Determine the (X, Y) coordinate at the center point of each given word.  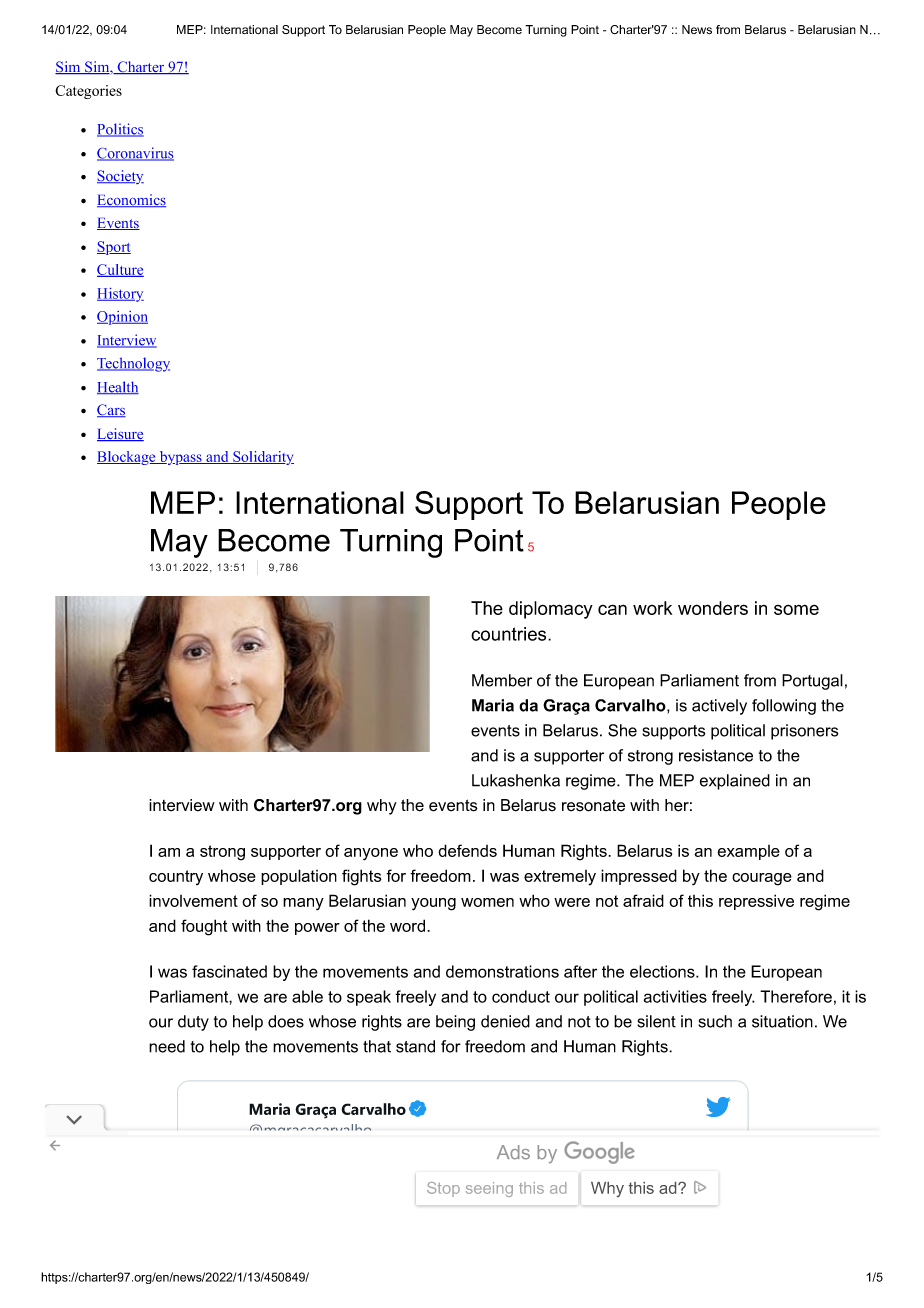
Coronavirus (135, 154)
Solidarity (262, 458)
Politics (120, 130)
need (167, 1046)
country (176, 877)
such (715, 1021)
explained (735, 782)
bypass (180, 458)
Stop (443, 1189)
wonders (713, 608)
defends (467, 850)
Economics (131, 200)
